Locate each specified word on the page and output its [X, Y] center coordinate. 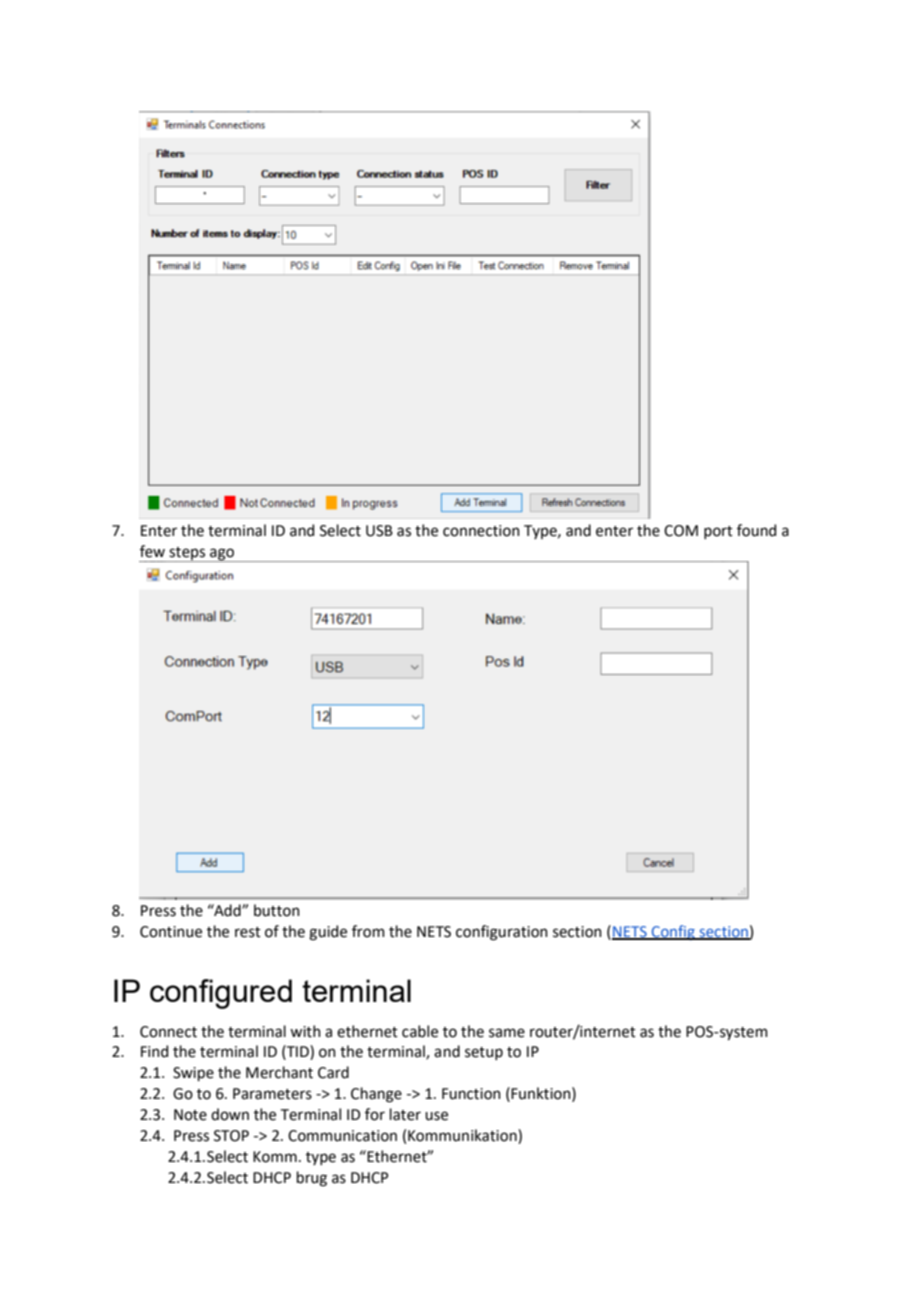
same [507, 1033]
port [718, 532]
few [152, 551]
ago [222, 555]
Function [471, 1094]
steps [187, 554]
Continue [171, 932]
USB [379, 531]
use [436, 1116]
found [756, 530]
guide [328, 933]
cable [420, 1031]
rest [248, 932]
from [368, 931]
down [230, 1114]
